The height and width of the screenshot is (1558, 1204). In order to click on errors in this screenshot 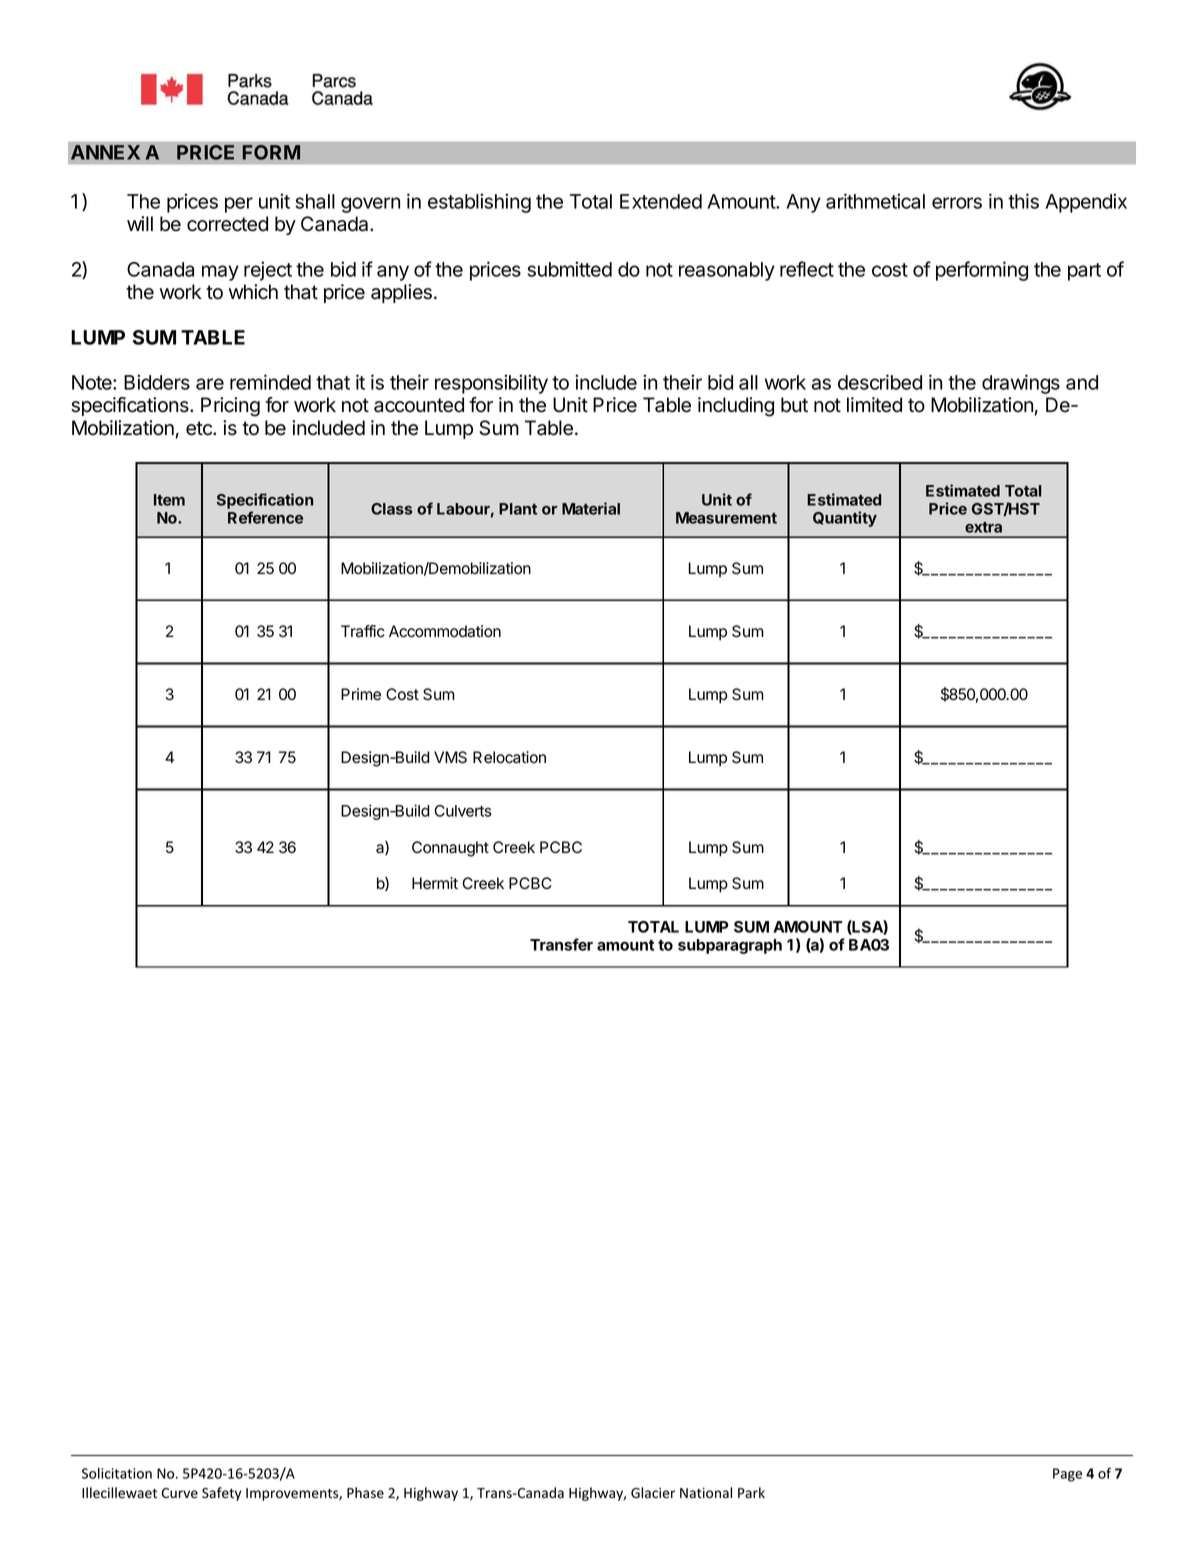, I will do `click(957, 203)`.
